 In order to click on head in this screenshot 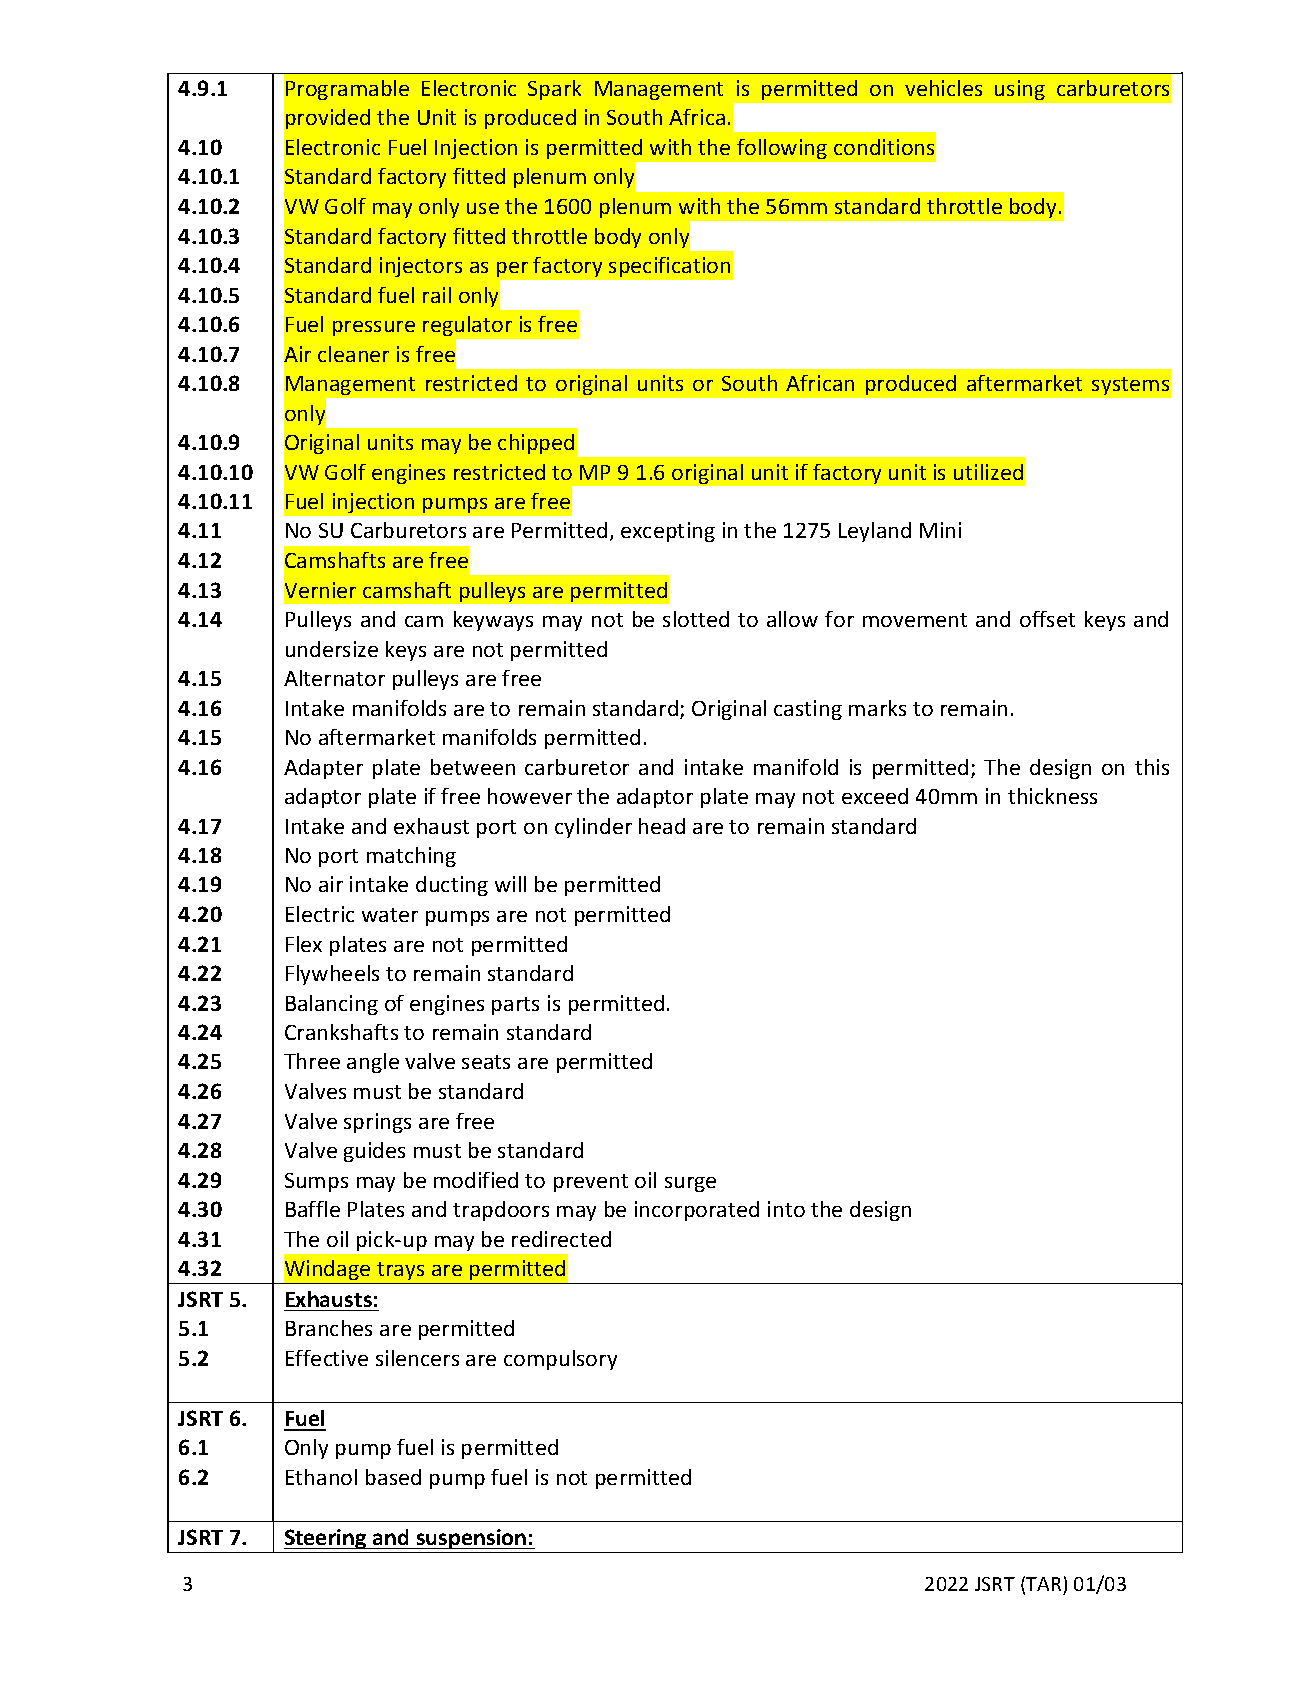, I will do `click(662, 826)`.
